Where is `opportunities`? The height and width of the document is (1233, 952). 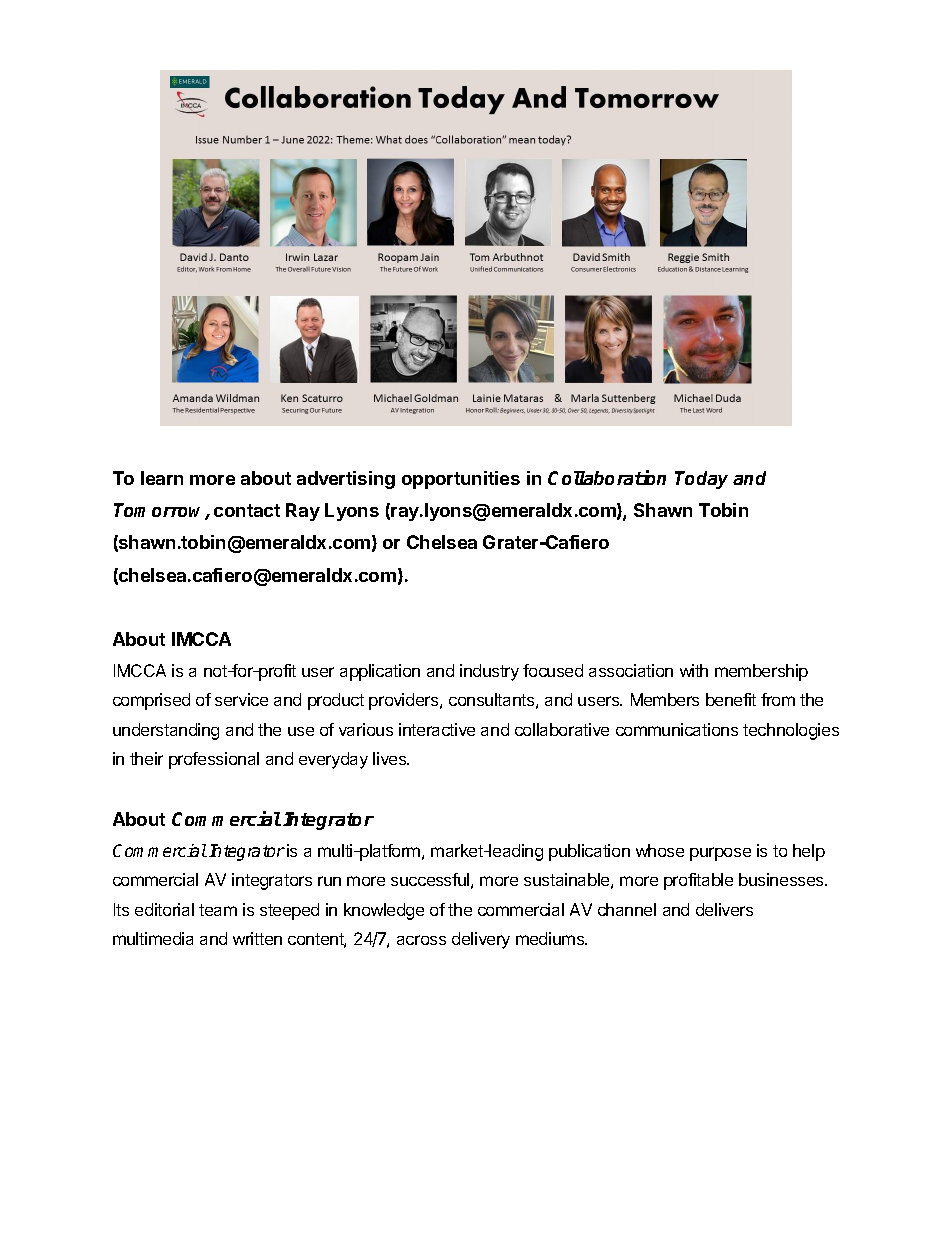 opportunities is located at coordinates (461, 480).
